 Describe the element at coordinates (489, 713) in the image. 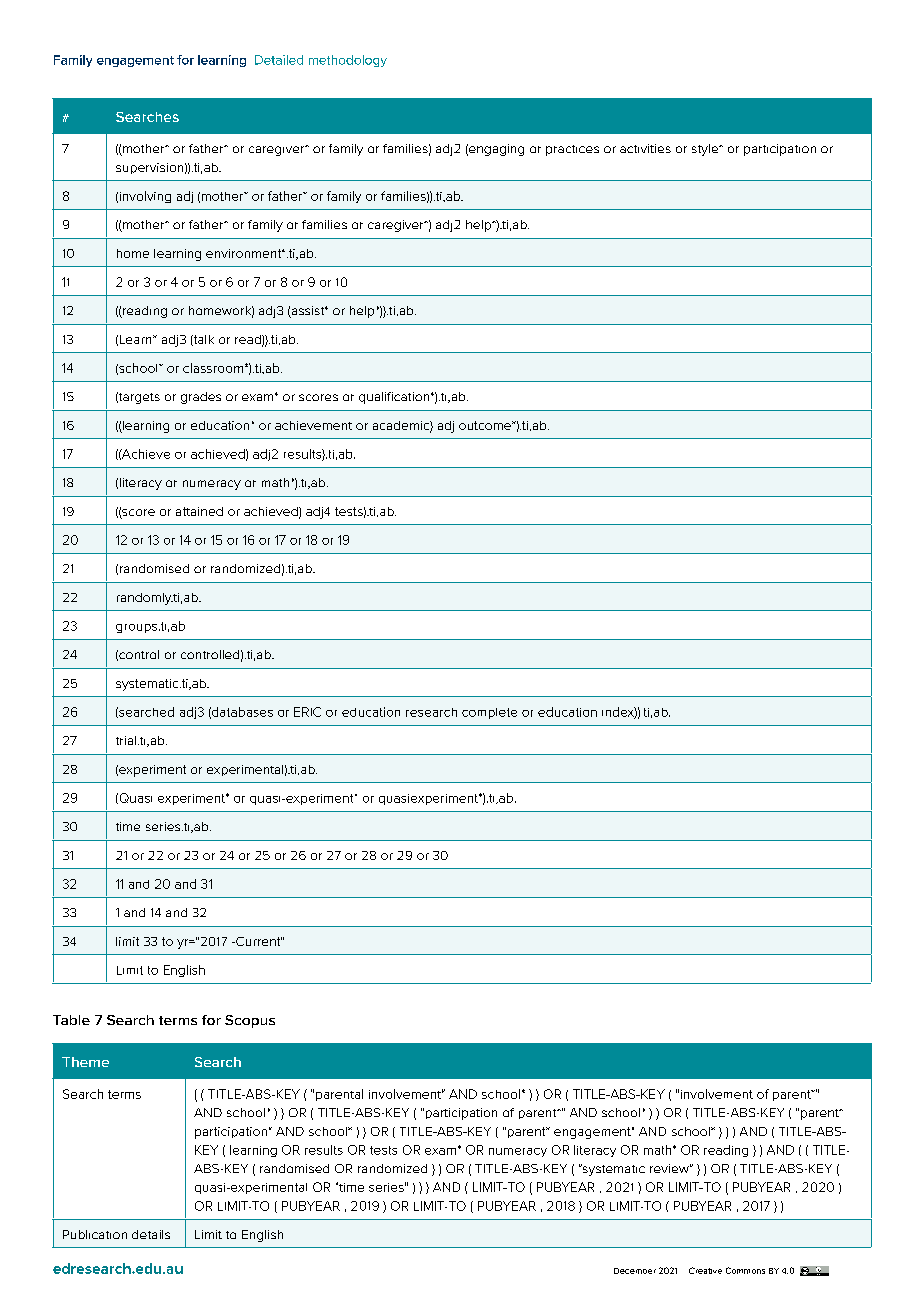

I see `complete` at that location.
